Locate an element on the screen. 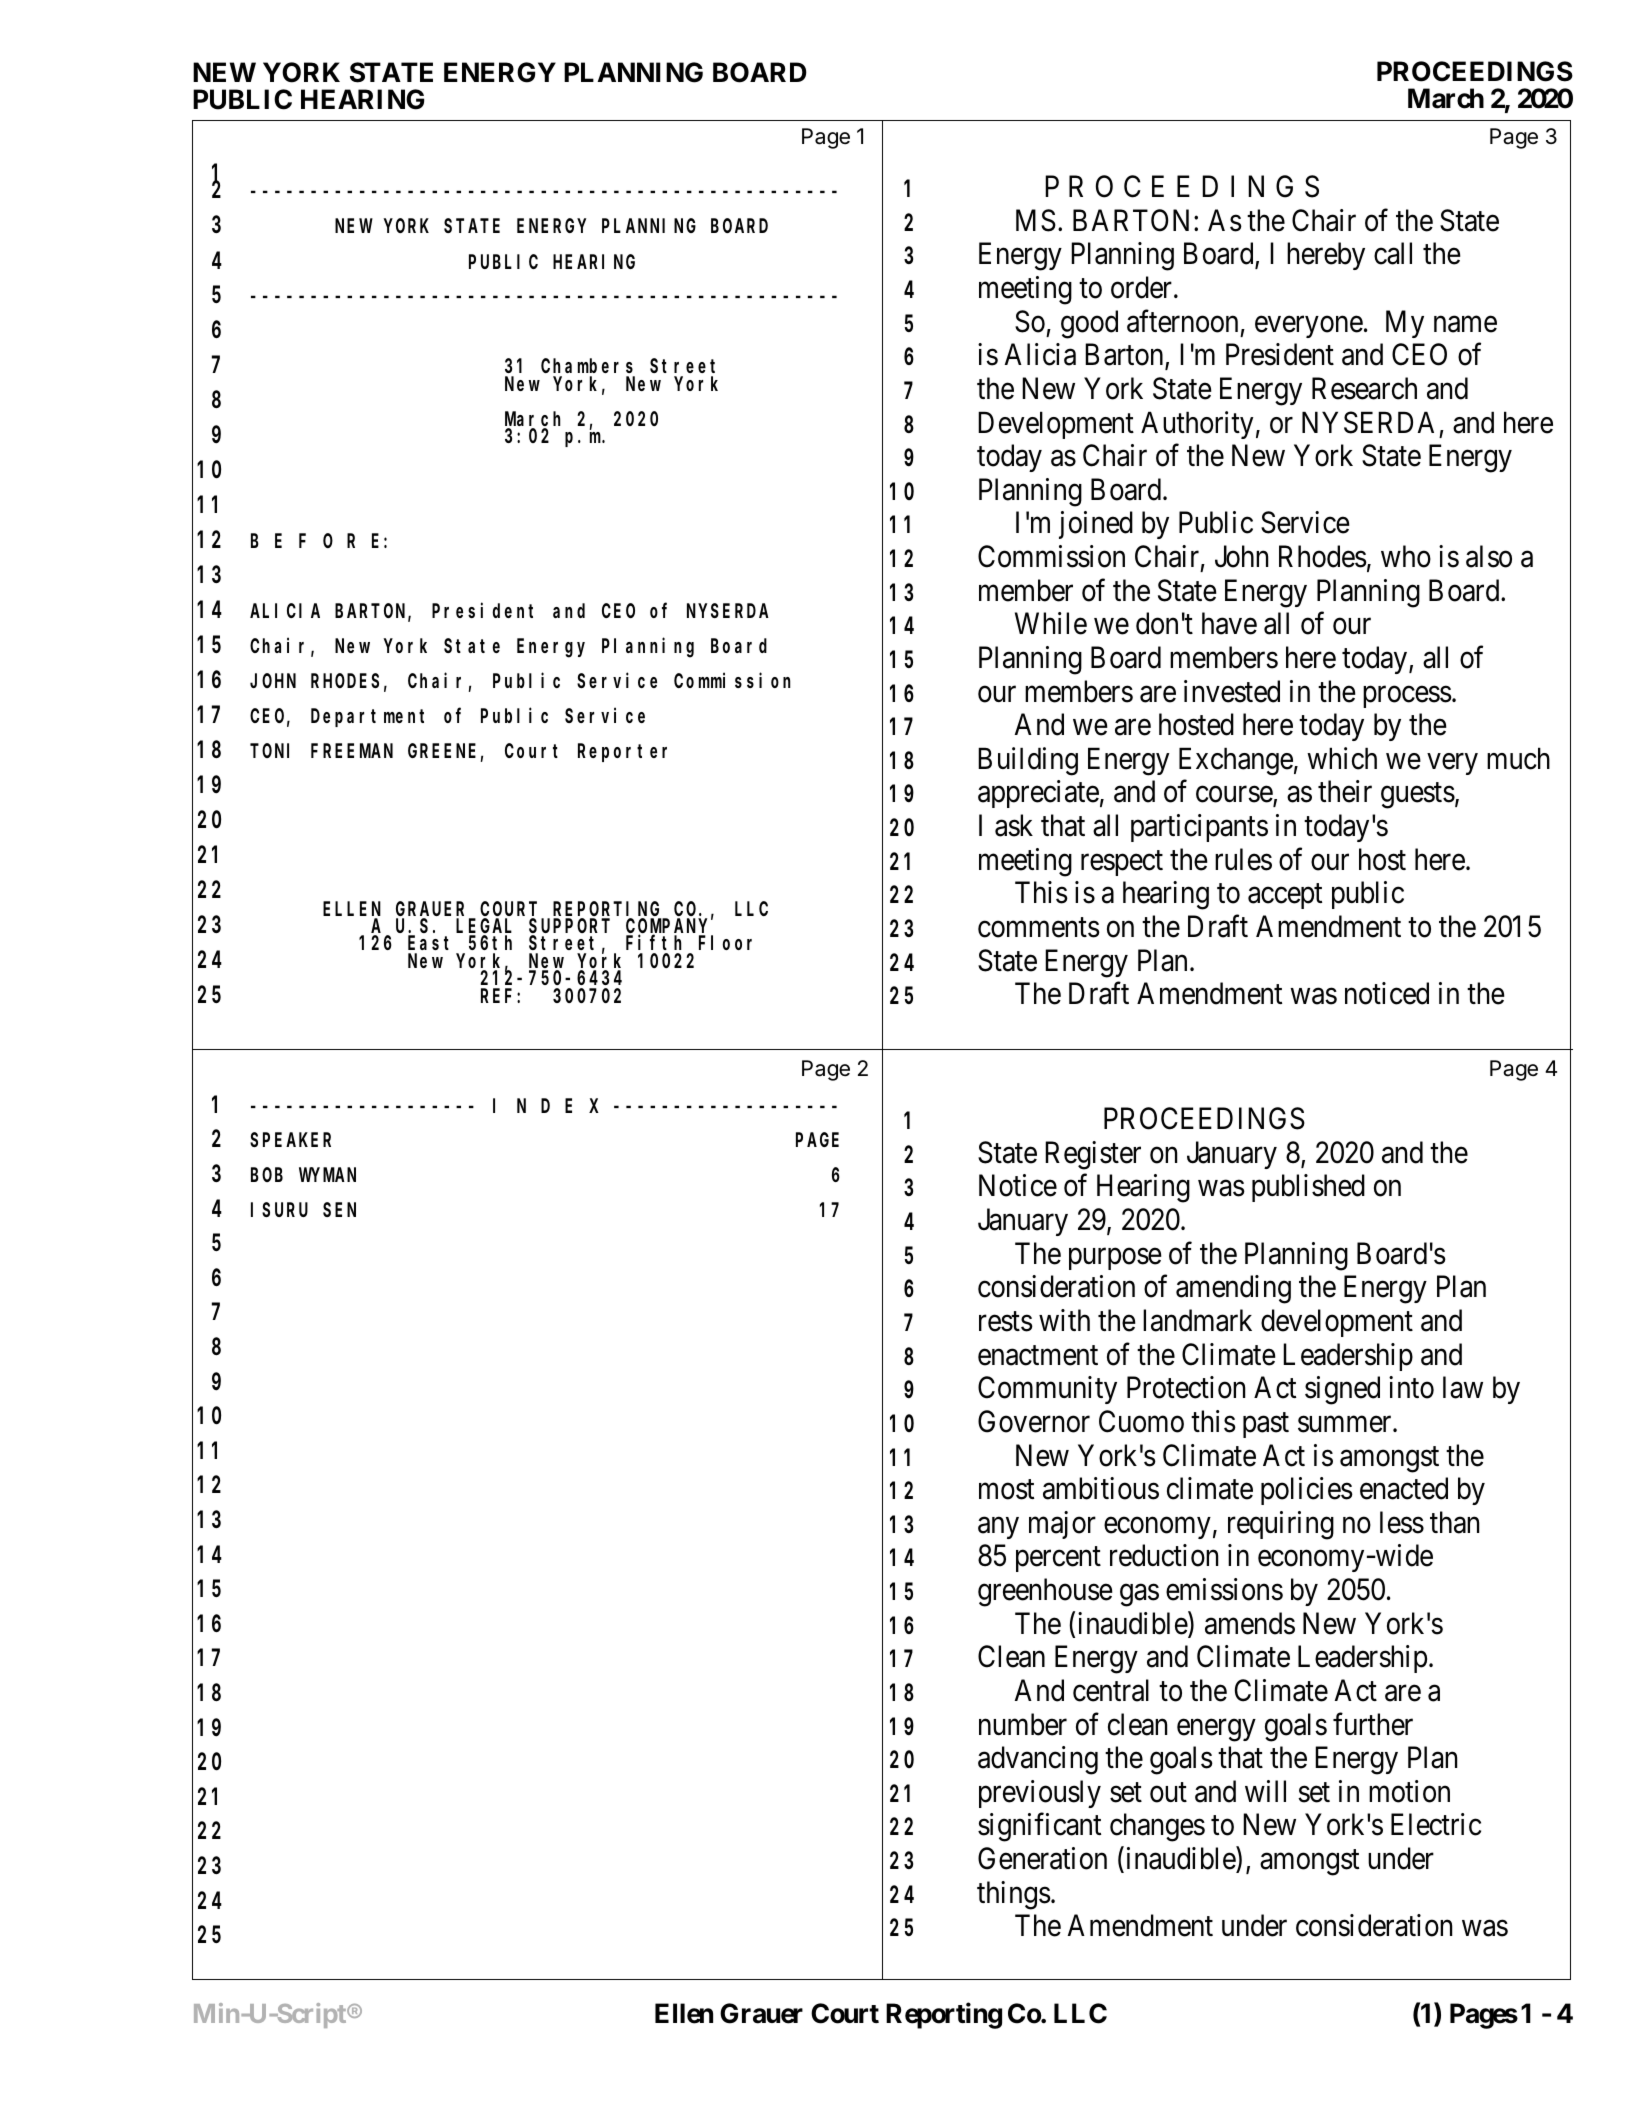 Image resolution: width=1634 pixels, height=2114 pixels. Chambers is located at coordinates (588, 368).
